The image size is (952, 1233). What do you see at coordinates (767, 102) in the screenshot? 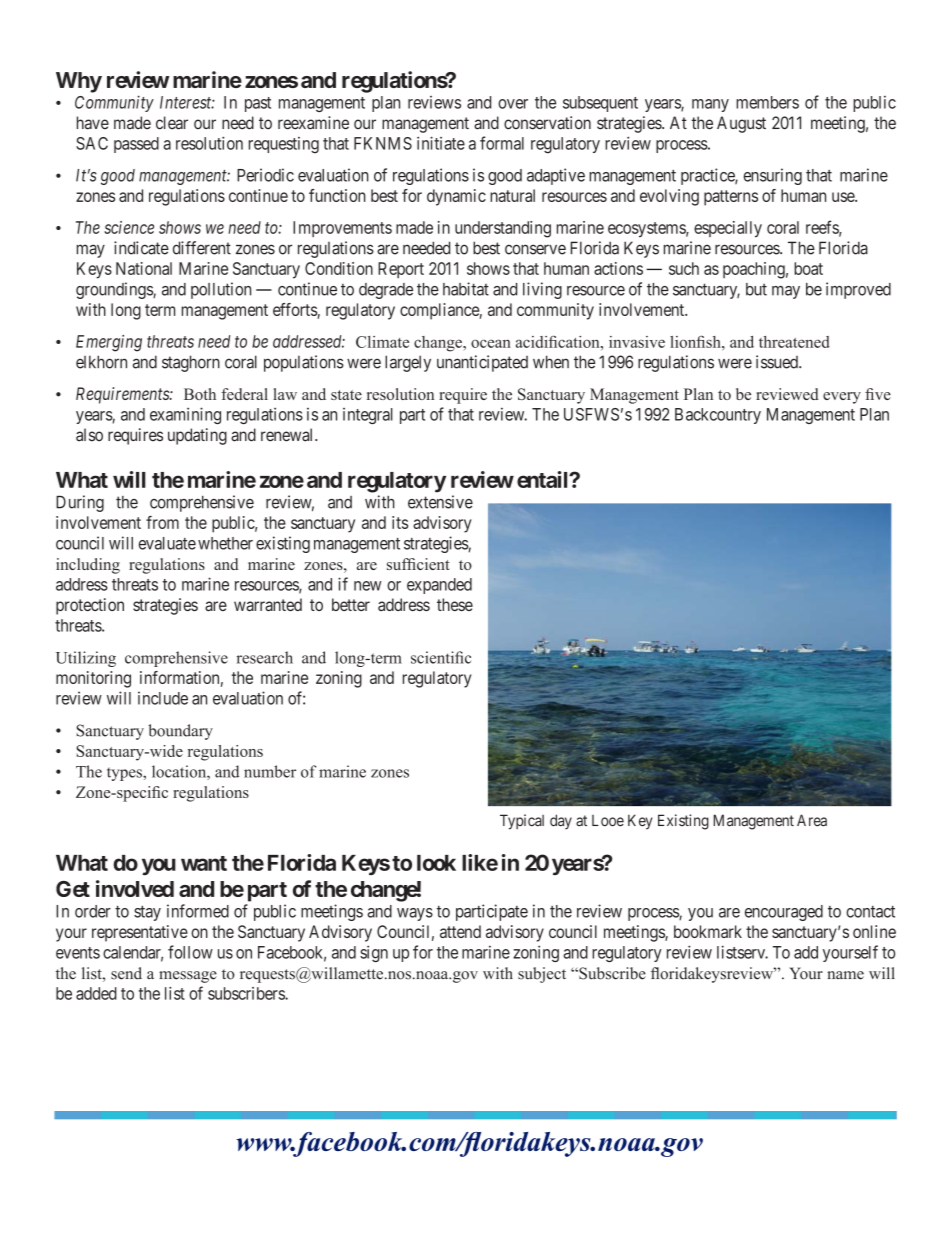
I see `members` at bounding box center [767, 102].
